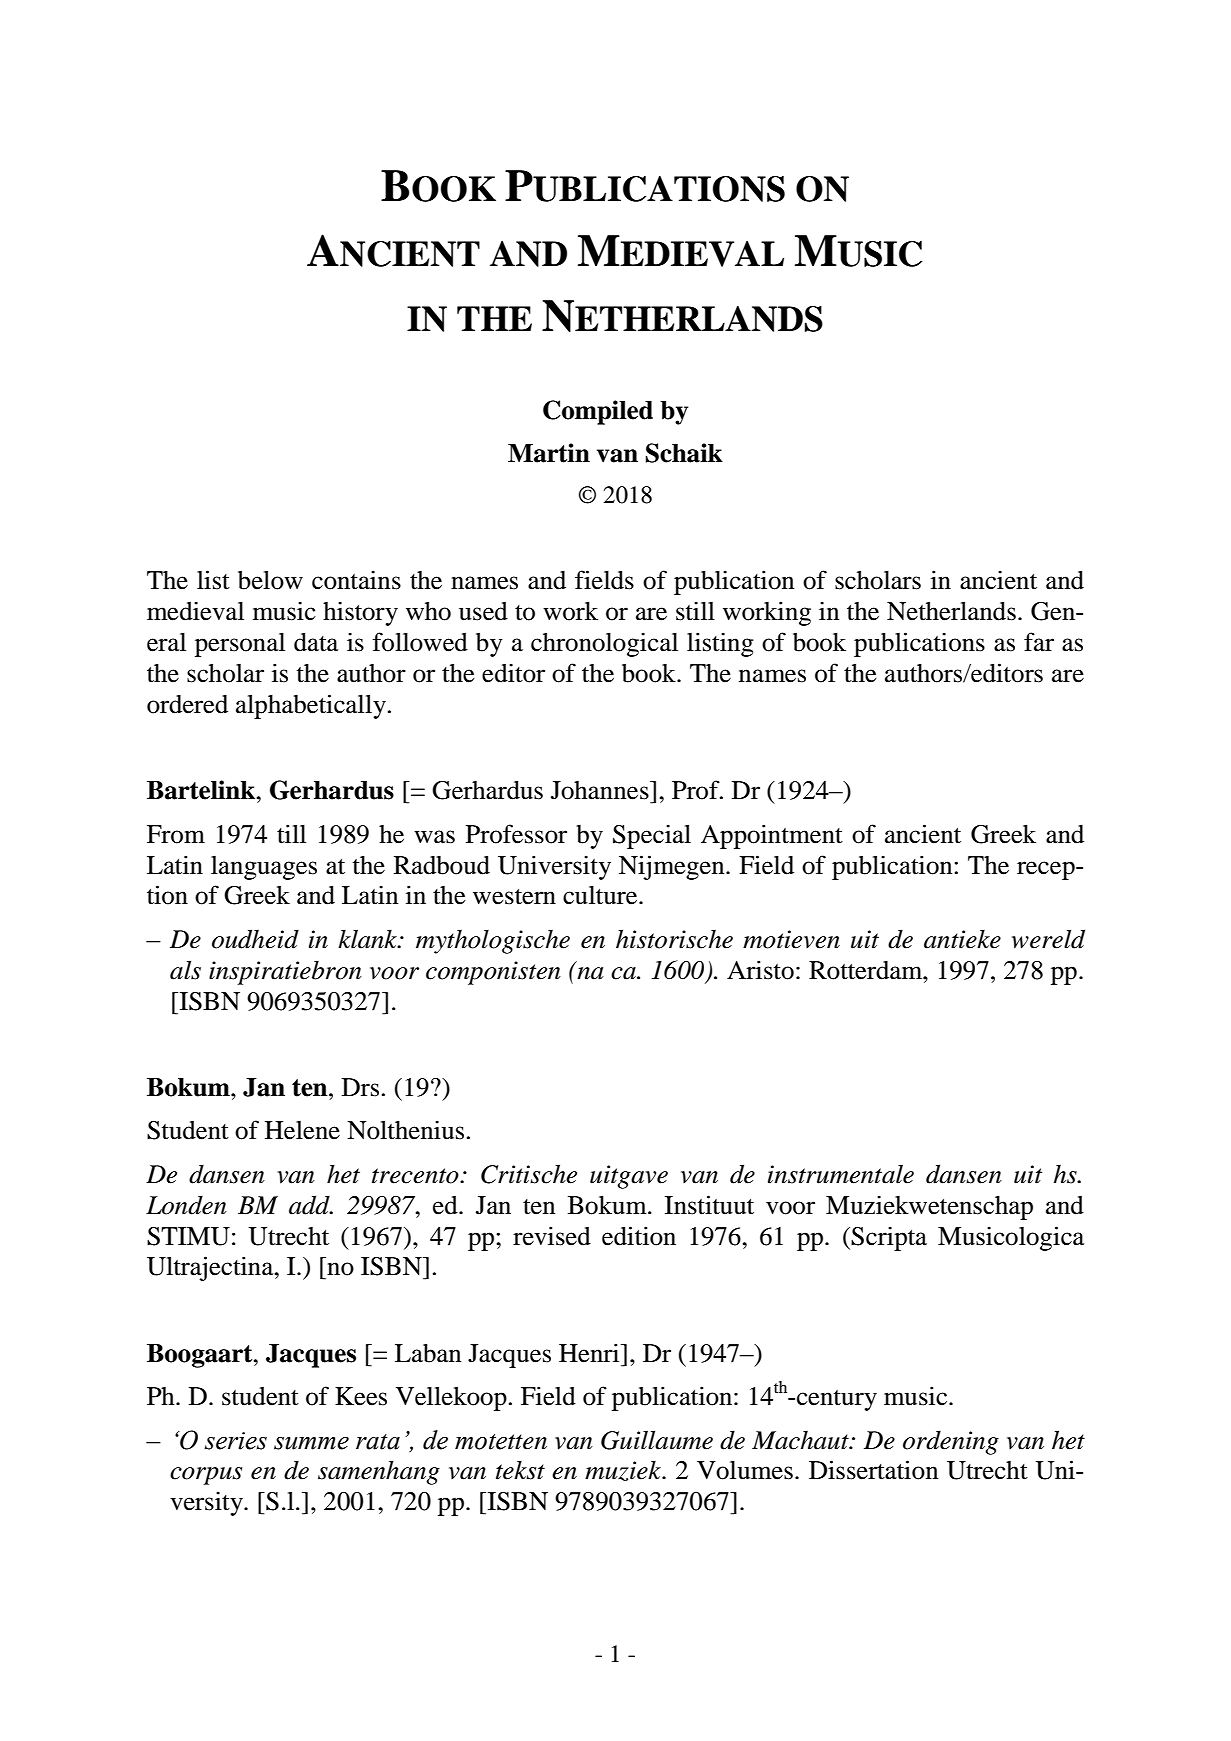 This document has height=1741, width=1231. I want to click on Nijmegen, so click(673, 867).
